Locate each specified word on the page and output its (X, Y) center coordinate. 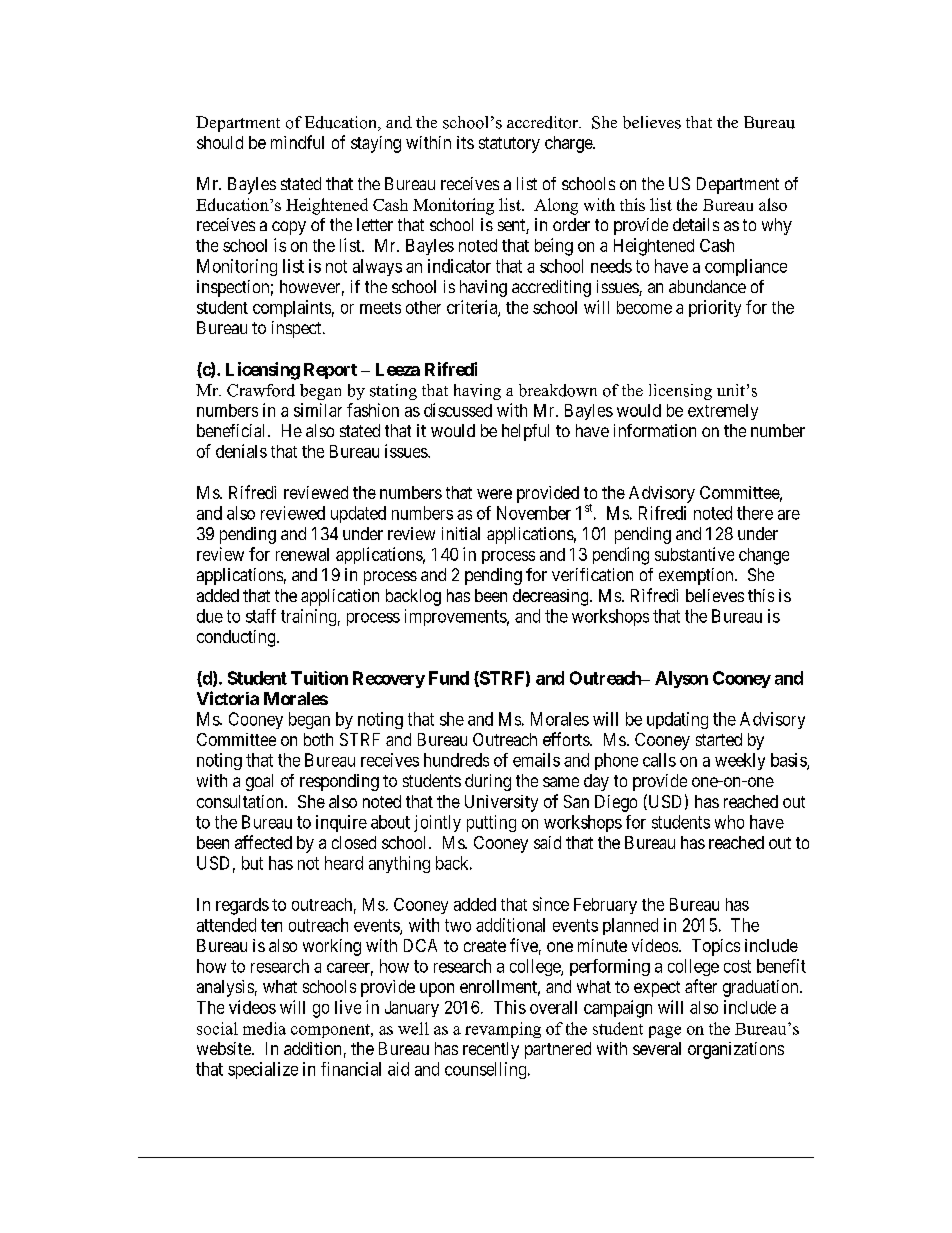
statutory (509, 145)
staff (261, 616)
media (264, 1028)
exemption (697, 576)
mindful (297, 142)
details (696, 224)
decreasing (552, 597)
